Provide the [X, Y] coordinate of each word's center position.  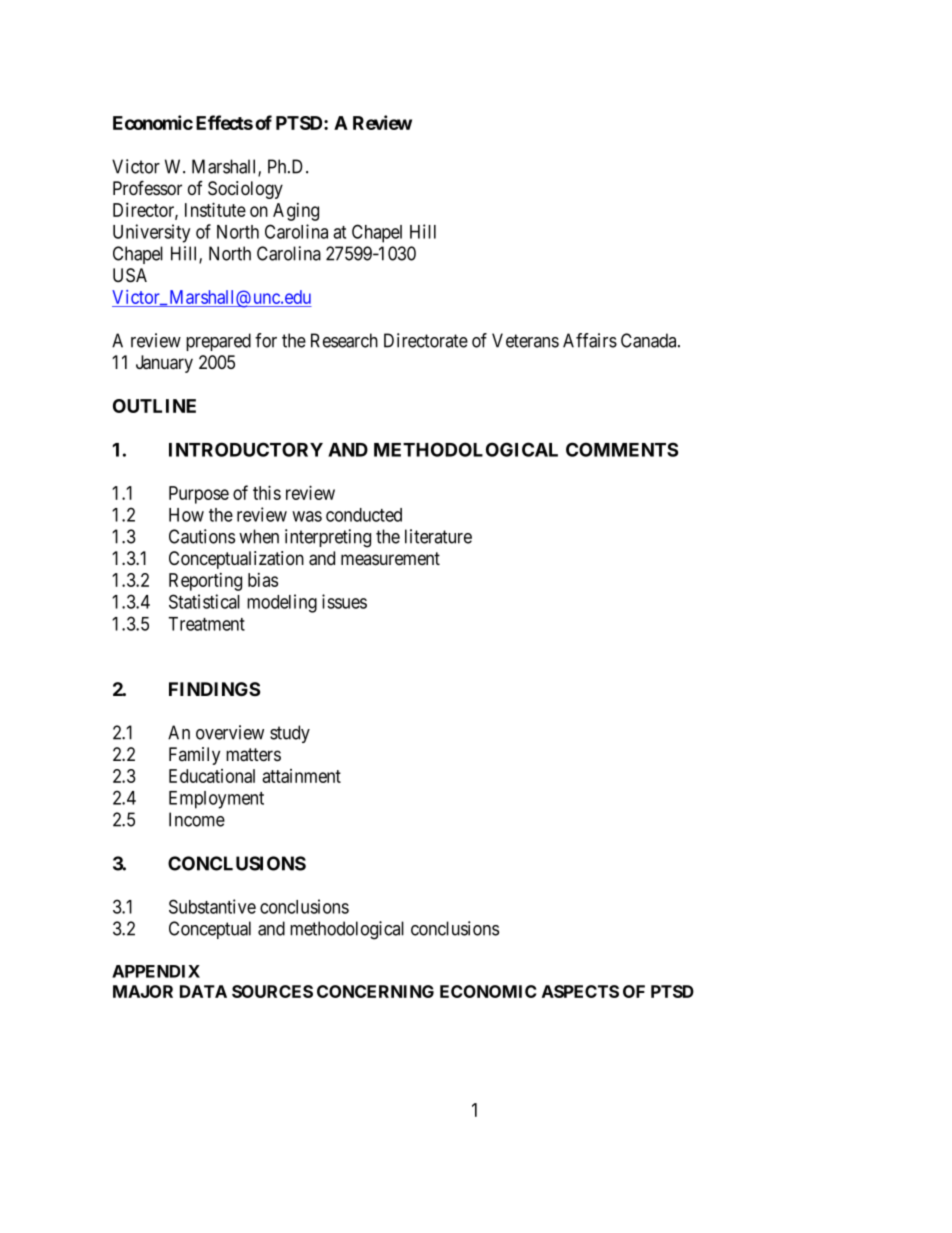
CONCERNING [375, 991]
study [290, 734]
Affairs [590, 340]
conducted [364, 515]
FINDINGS [214, 689]
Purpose [199, 495]
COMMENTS [622, 449]
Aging [296, 212]
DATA [203, 991]
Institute [215, 209]
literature [438, 536]
